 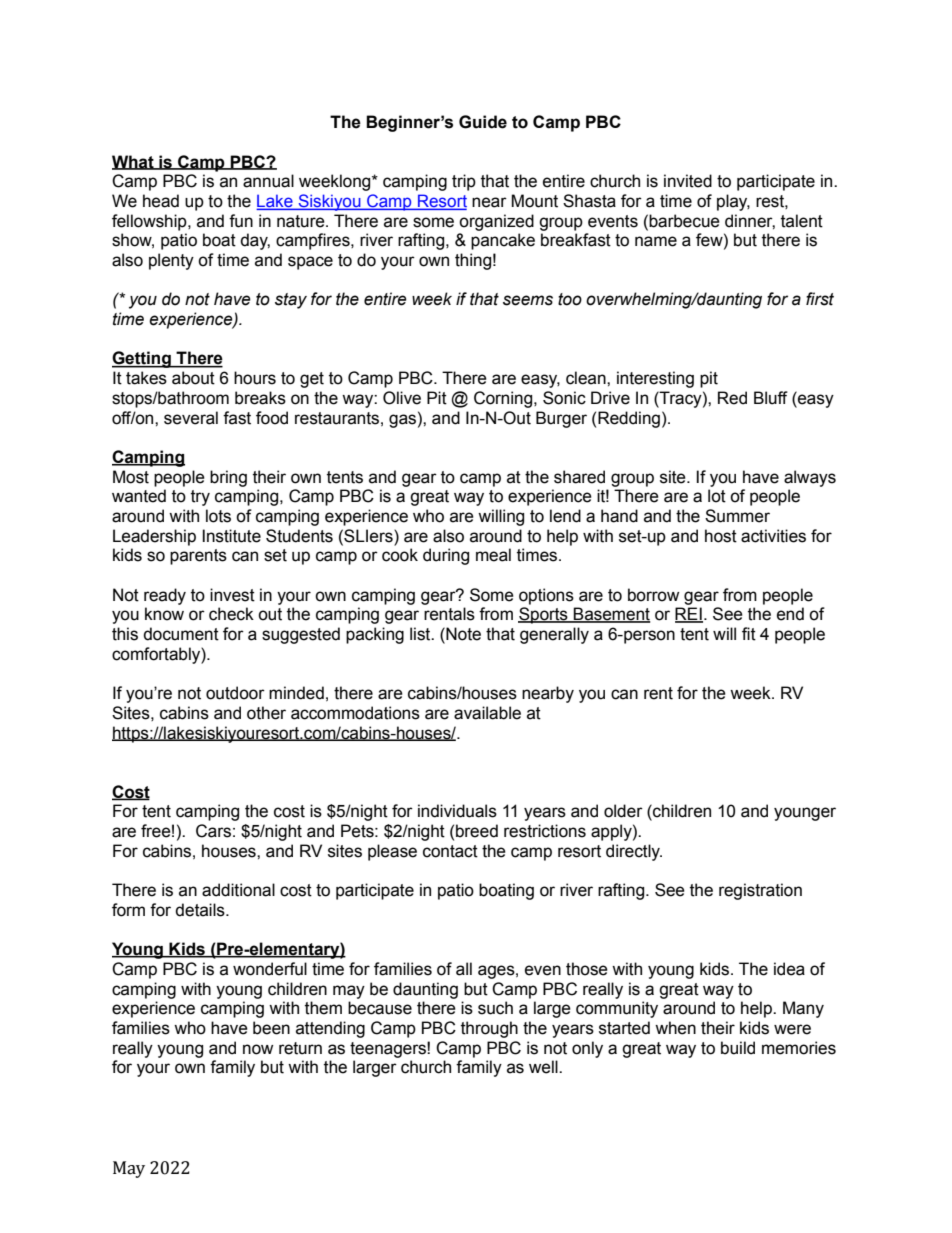 What do you see at coordinates (271, 1028) in the page?
I see `been` at bounding box center [271, 1028].
